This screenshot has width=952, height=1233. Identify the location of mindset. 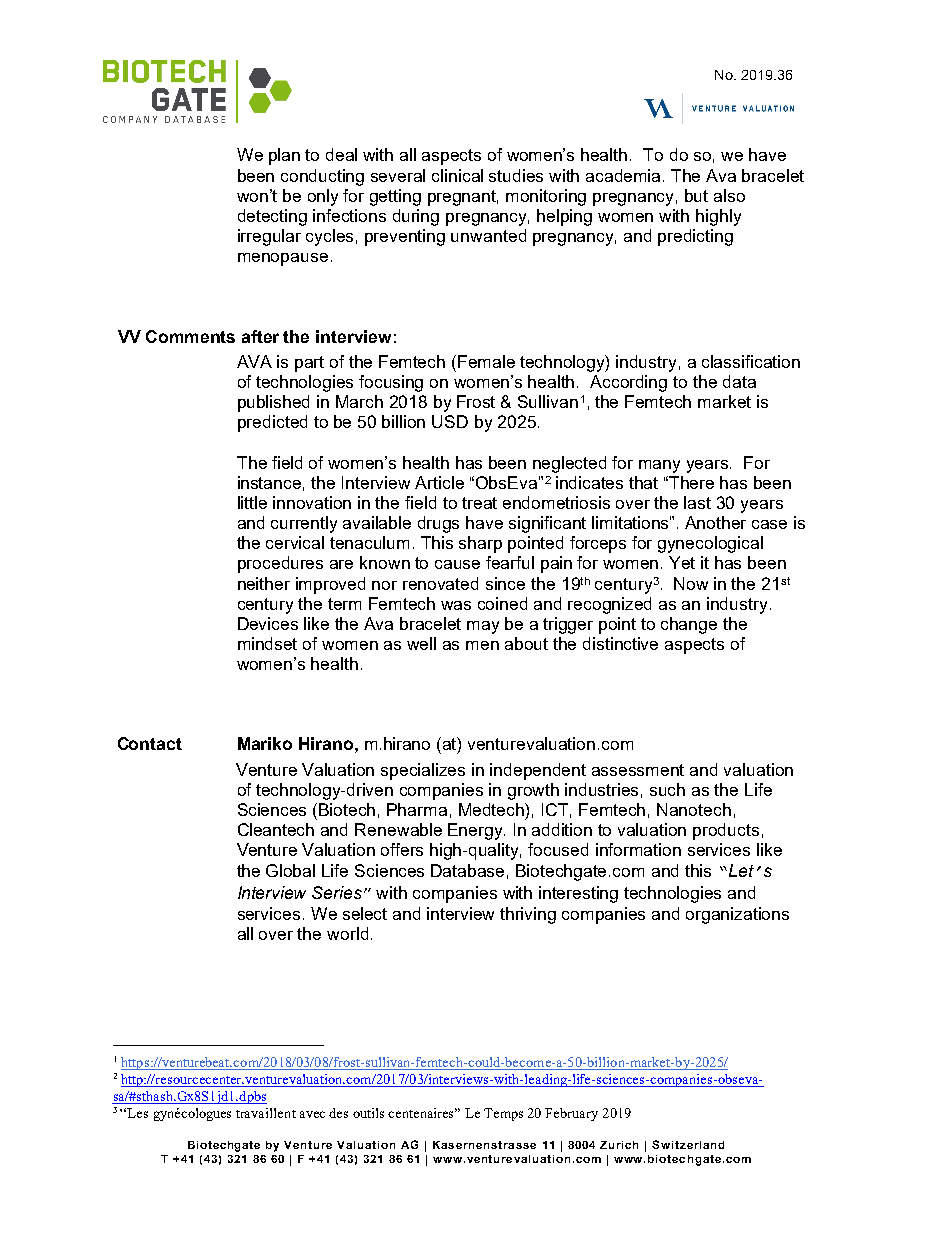
(267, 643).
